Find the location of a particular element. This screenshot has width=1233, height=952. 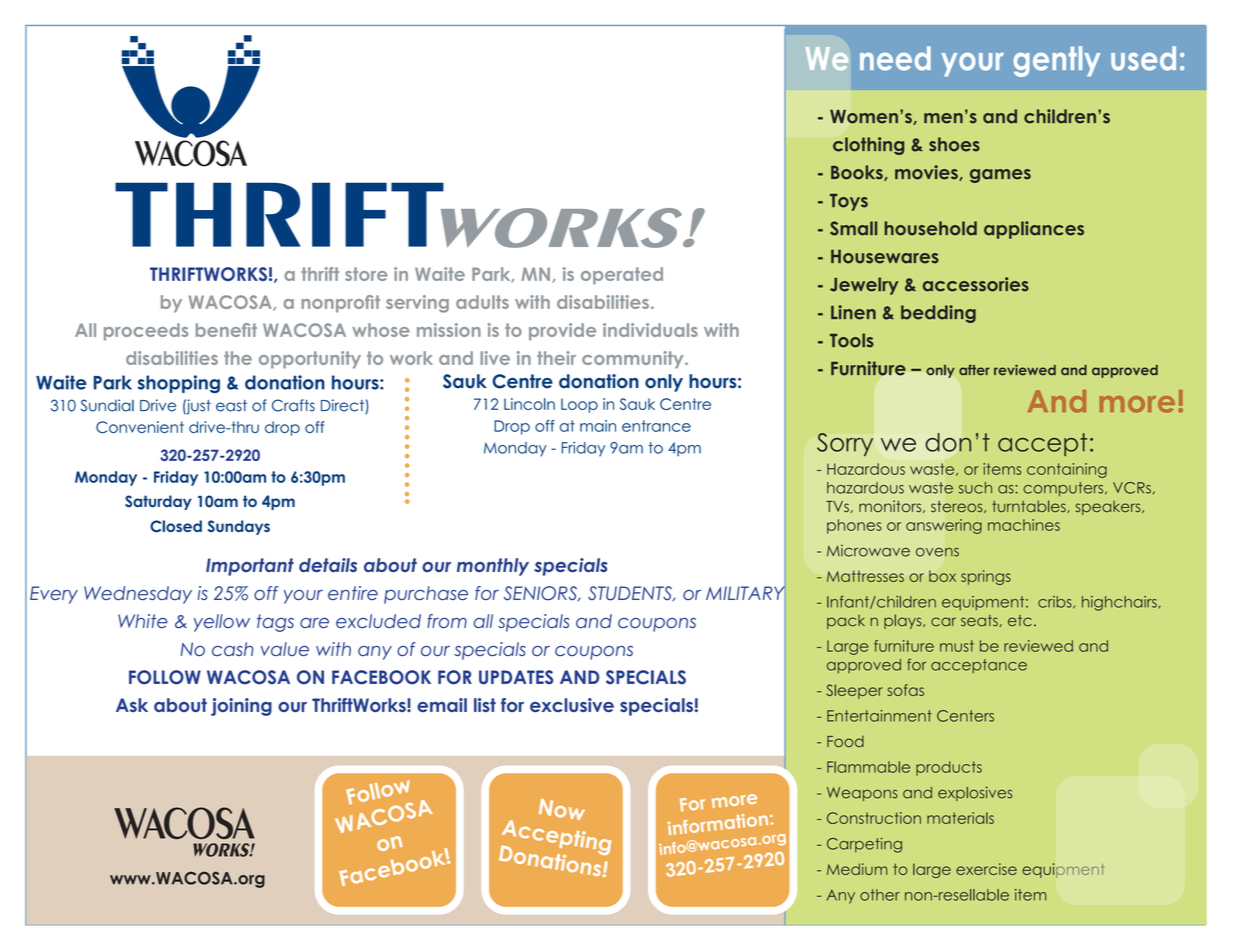

need is located at coordinates (895, 58).
